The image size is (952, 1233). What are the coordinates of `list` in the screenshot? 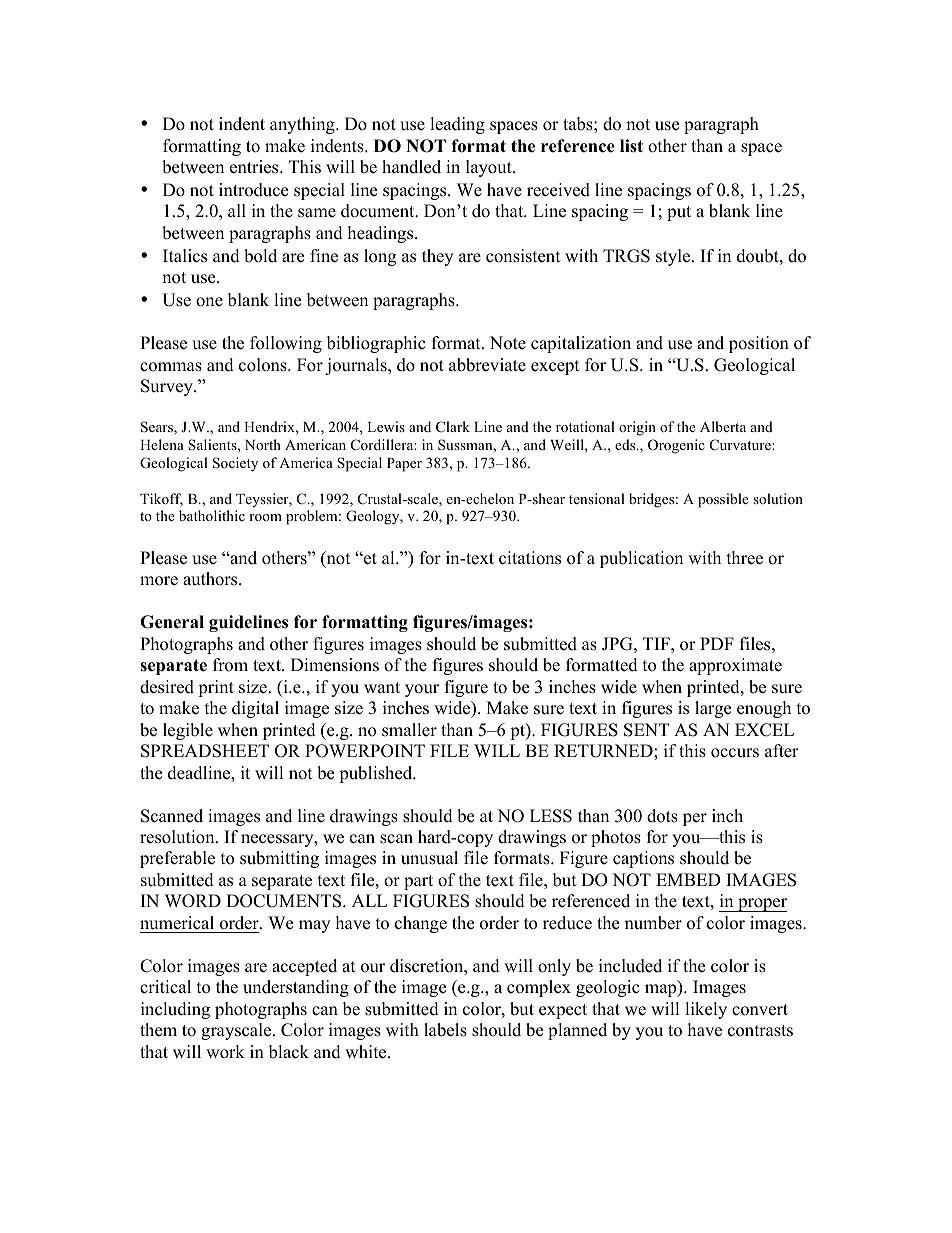 It's located at (631, 146).
